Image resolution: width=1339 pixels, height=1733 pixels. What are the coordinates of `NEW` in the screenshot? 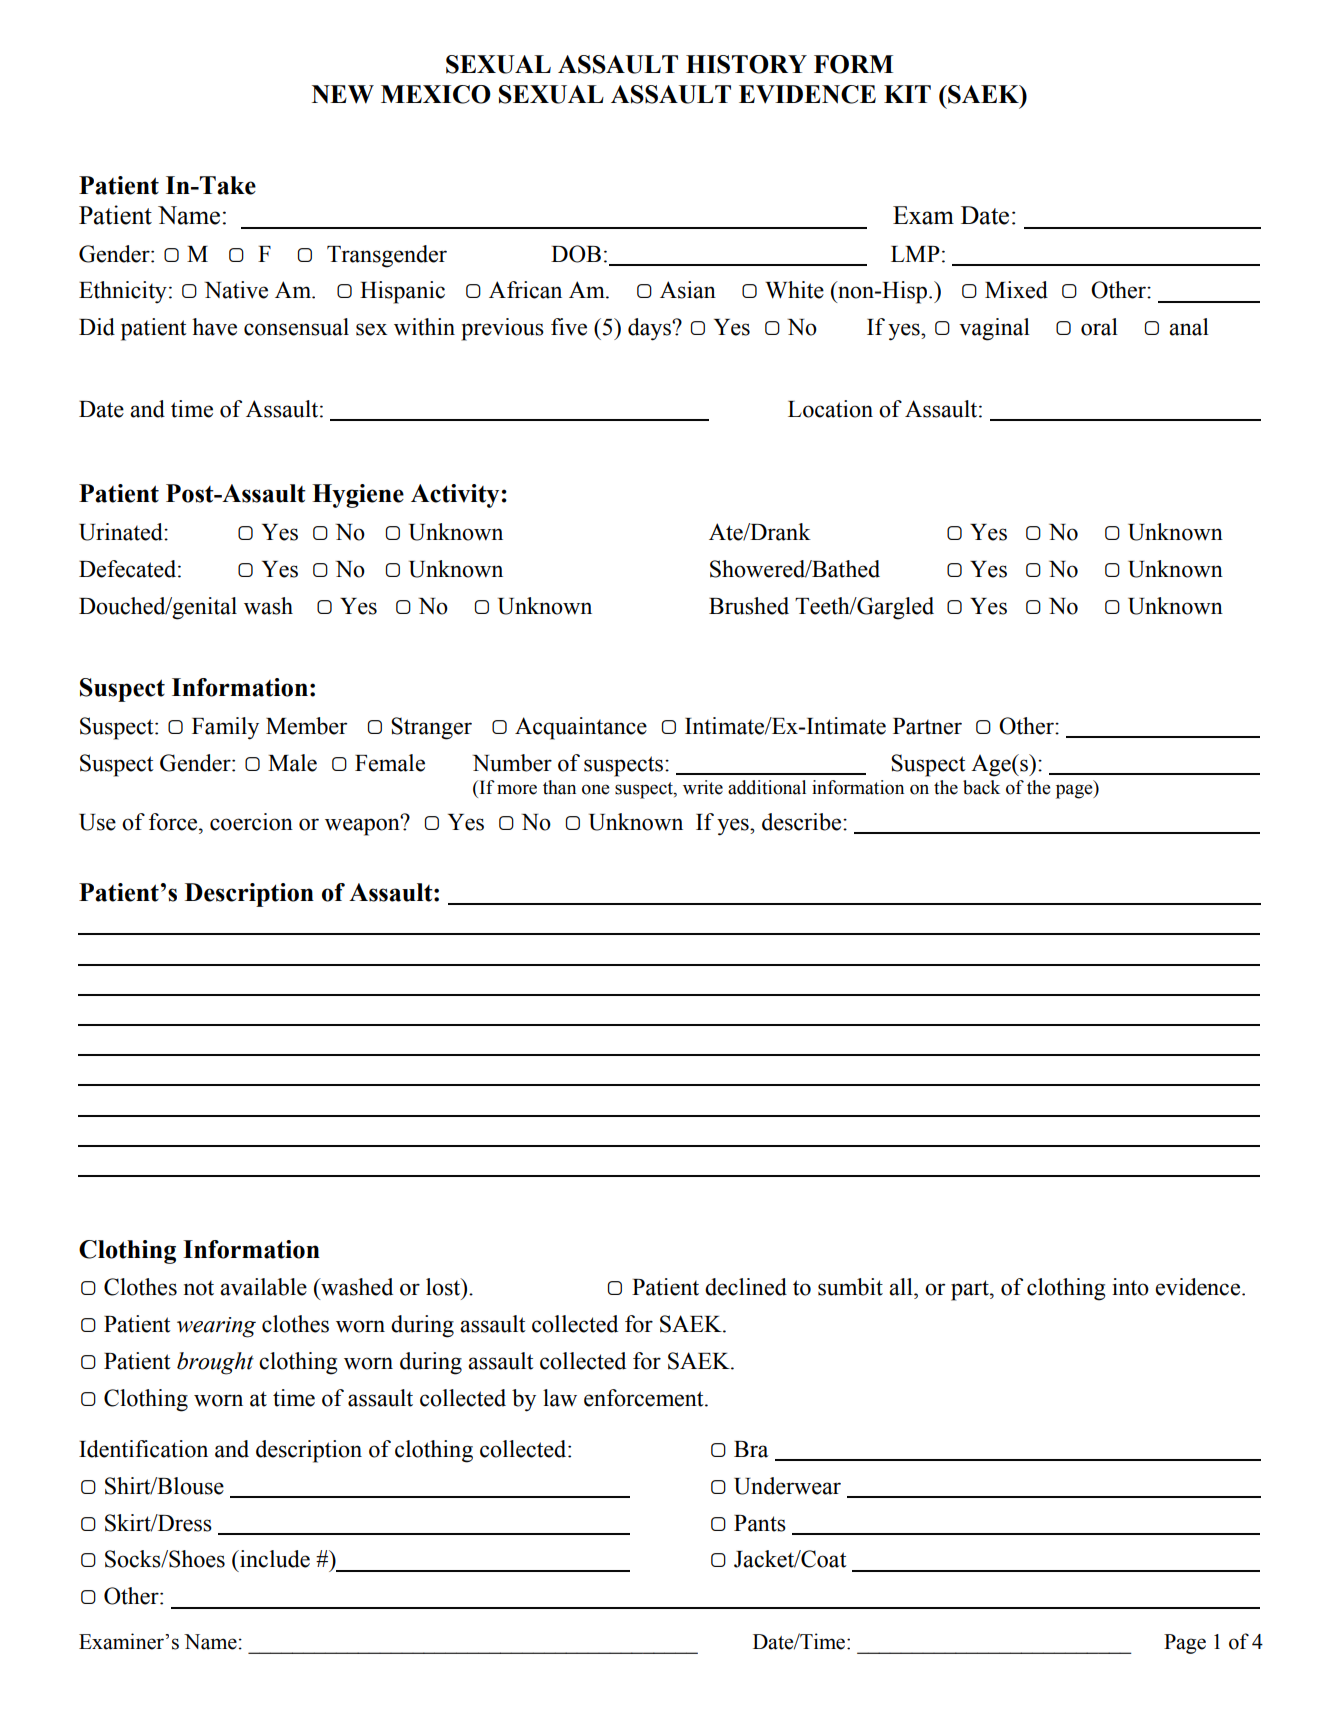 It's located at (343, 94).
